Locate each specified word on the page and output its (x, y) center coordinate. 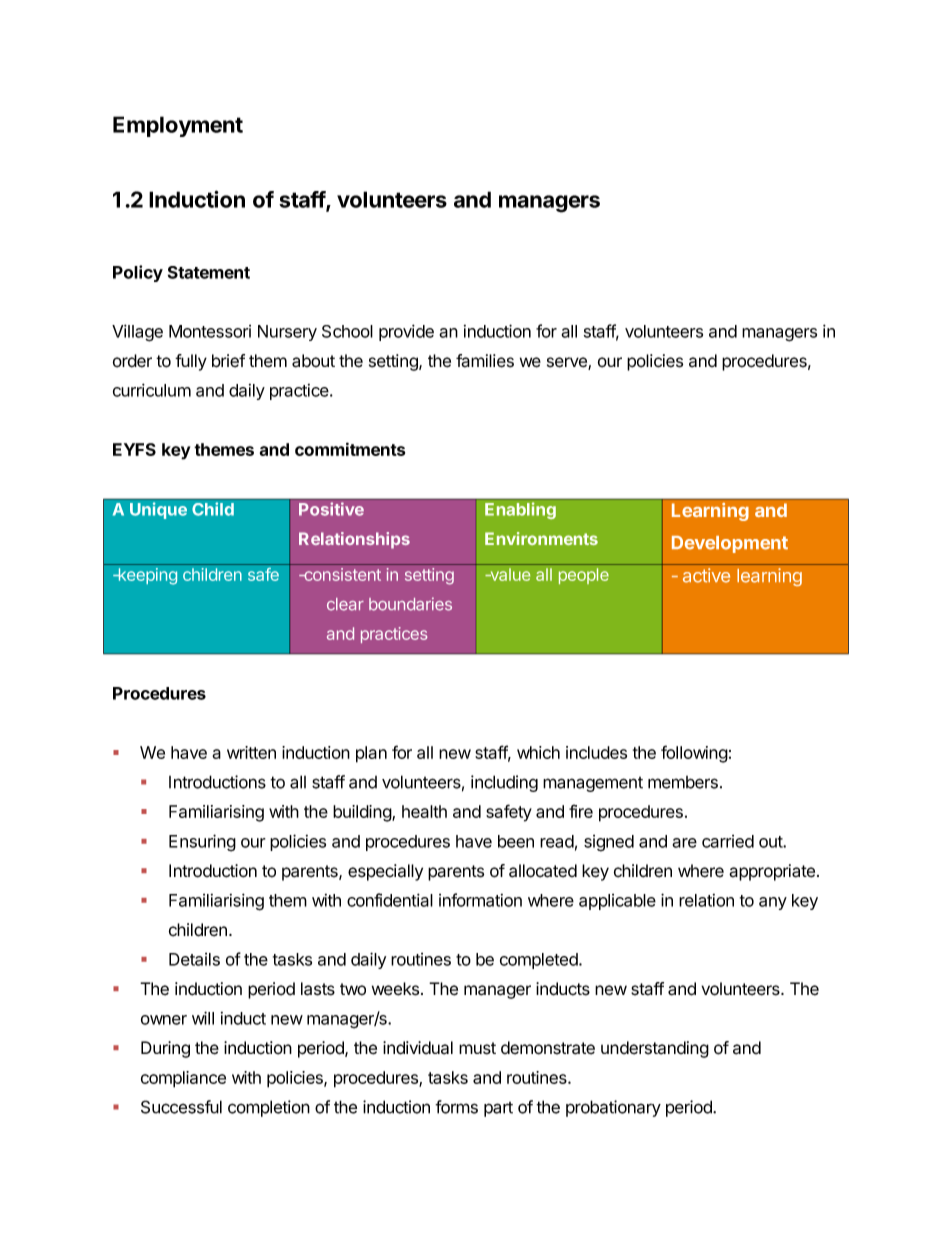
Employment (178, 126)
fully (191, 362)
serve (568, 363)
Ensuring (202, 843)
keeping (146, 576)
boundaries (410, 604)
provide (406, 332)
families (485, 361)
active (706, 575)
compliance (183, 1079)
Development (730, 544)
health (424, 811)
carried (728, 841)
